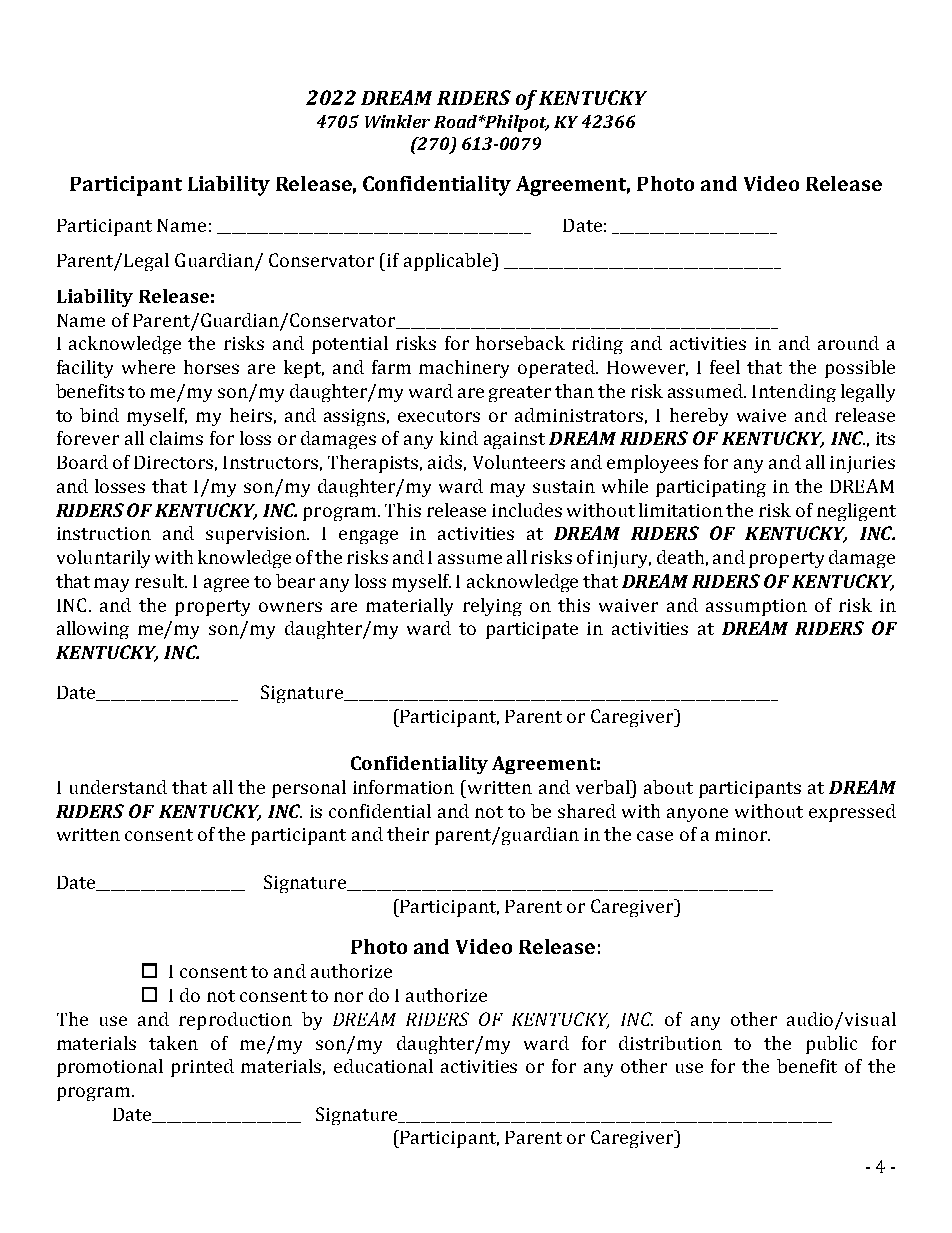 The image size is (952, 1233). Describe the element at coordinates (383, 1066) in the screenshot. I see `educational` at that location.
